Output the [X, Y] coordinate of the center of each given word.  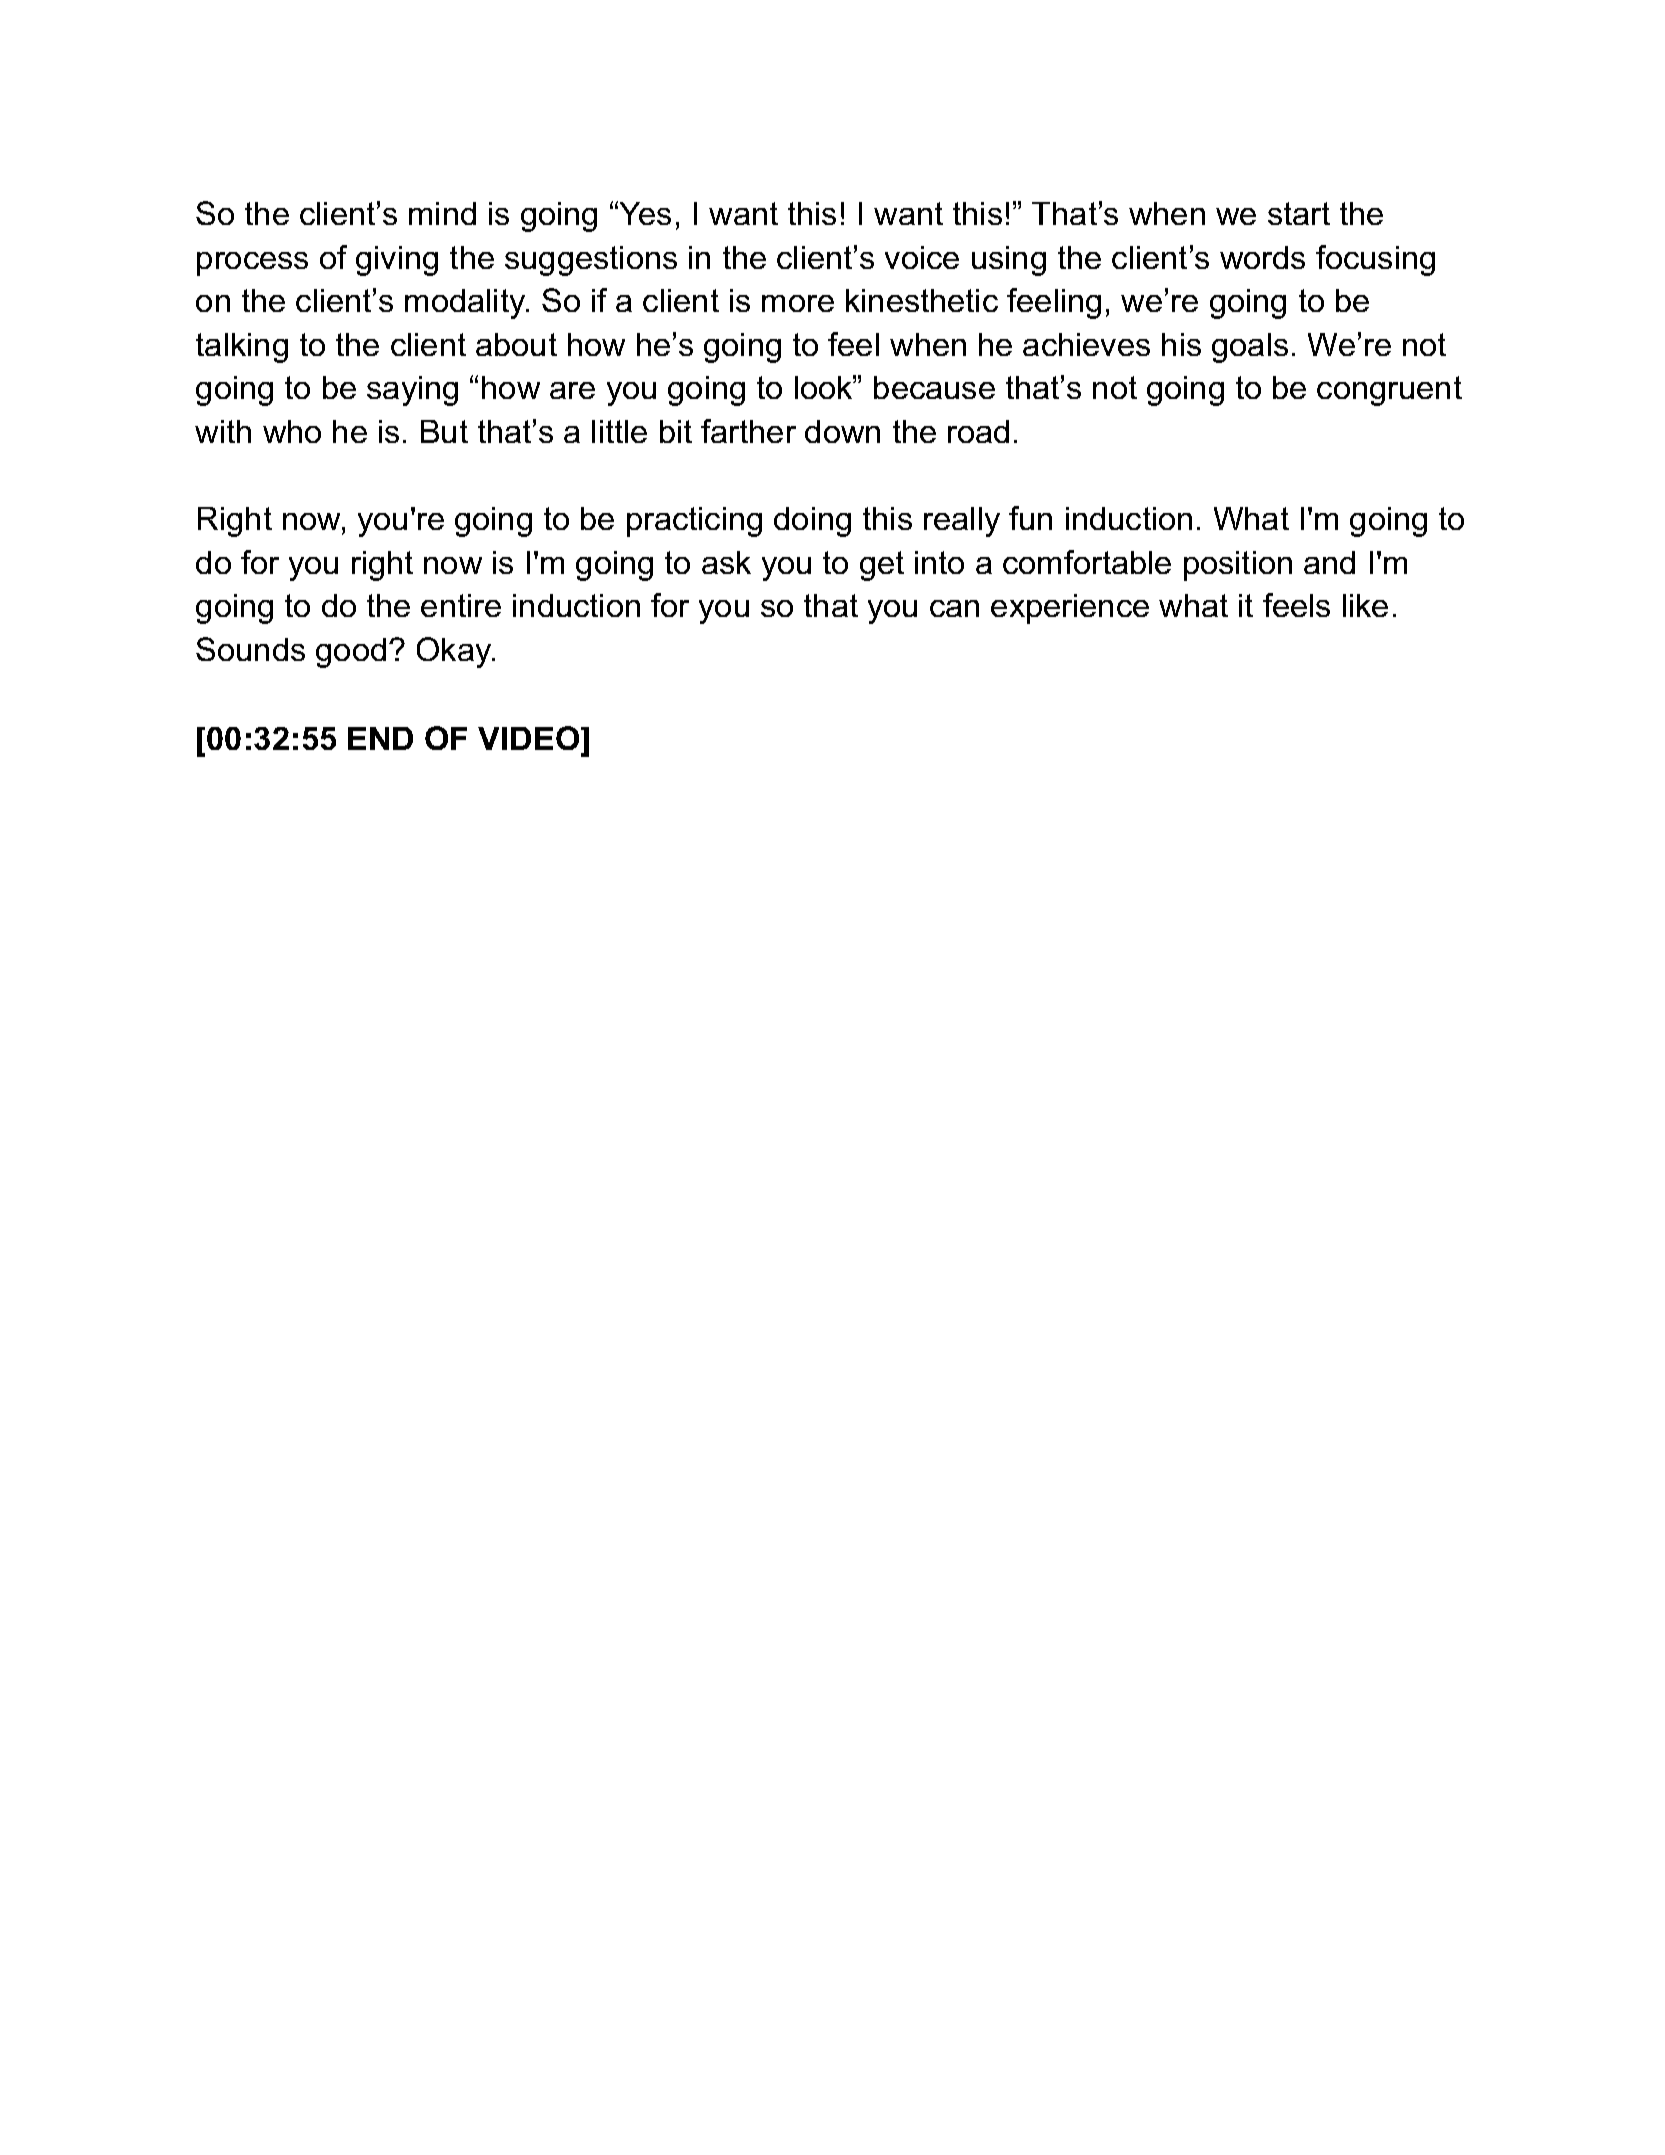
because [934, 387]
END [380, 738]
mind [442, 213]
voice [922, 257]
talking [242, 348]
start [1299, 213]
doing [812, 522]
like [1365, 605]
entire [461, 605]
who [292, 431]
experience [1070, 609]
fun [1030, 518]
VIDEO [530, 740]
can [954, 608]
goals [1250, 348]
